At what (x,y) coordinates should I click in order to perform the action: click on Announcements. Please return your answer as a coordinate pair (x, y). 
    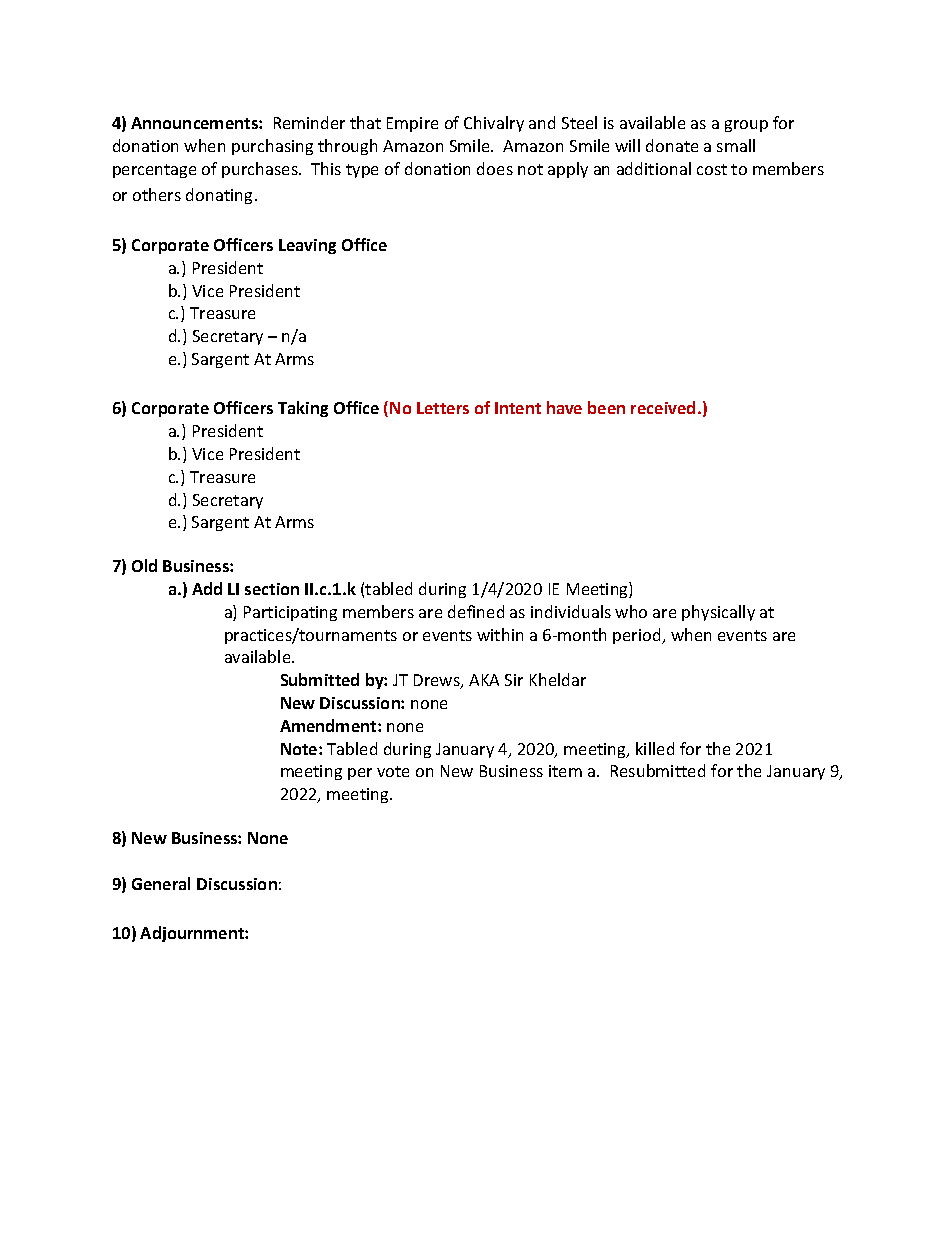
    Looking at the image, I should click on (195, 123).
